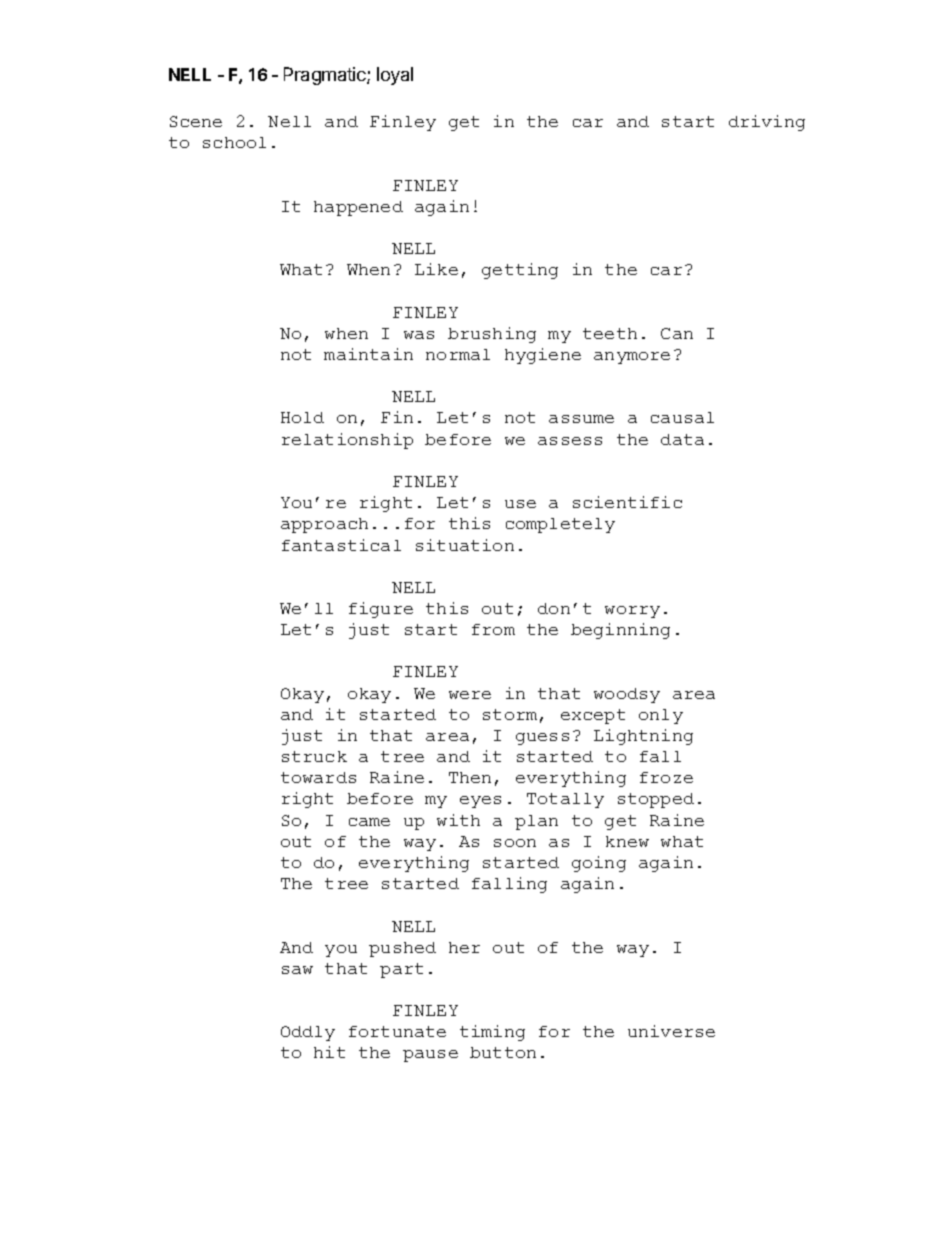 Image resolution: width=952 pixels, height=1233 pixels. I want to click on situation, so click(465, 545).
